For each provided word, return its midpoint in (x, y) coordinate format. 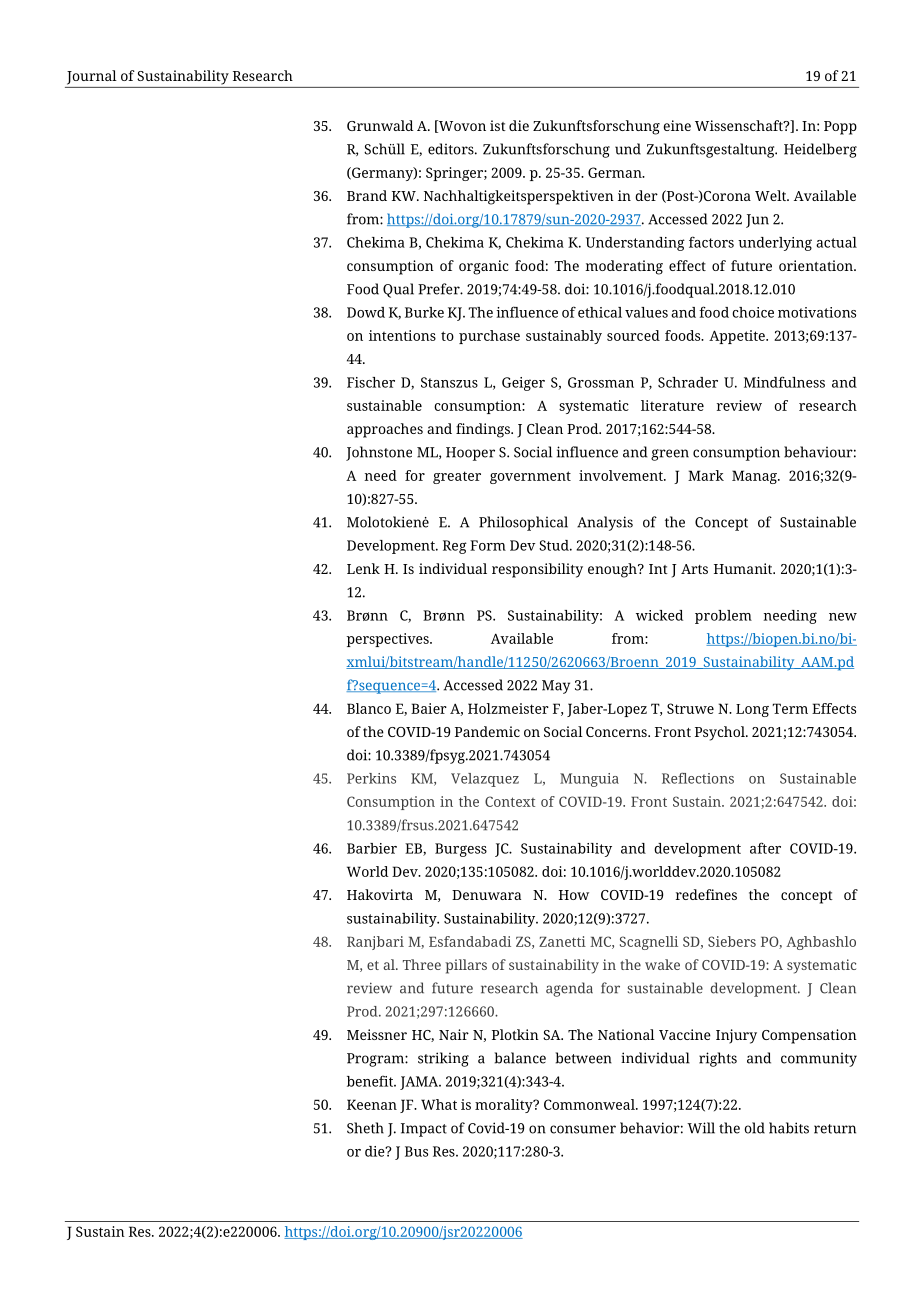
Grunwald (380, 125)
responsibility (537, 570)
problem (723, 617)
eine (677, 125)
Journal (92, 77)
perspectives (389, 640)
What (439, 1104)
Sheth (365, 1128)
